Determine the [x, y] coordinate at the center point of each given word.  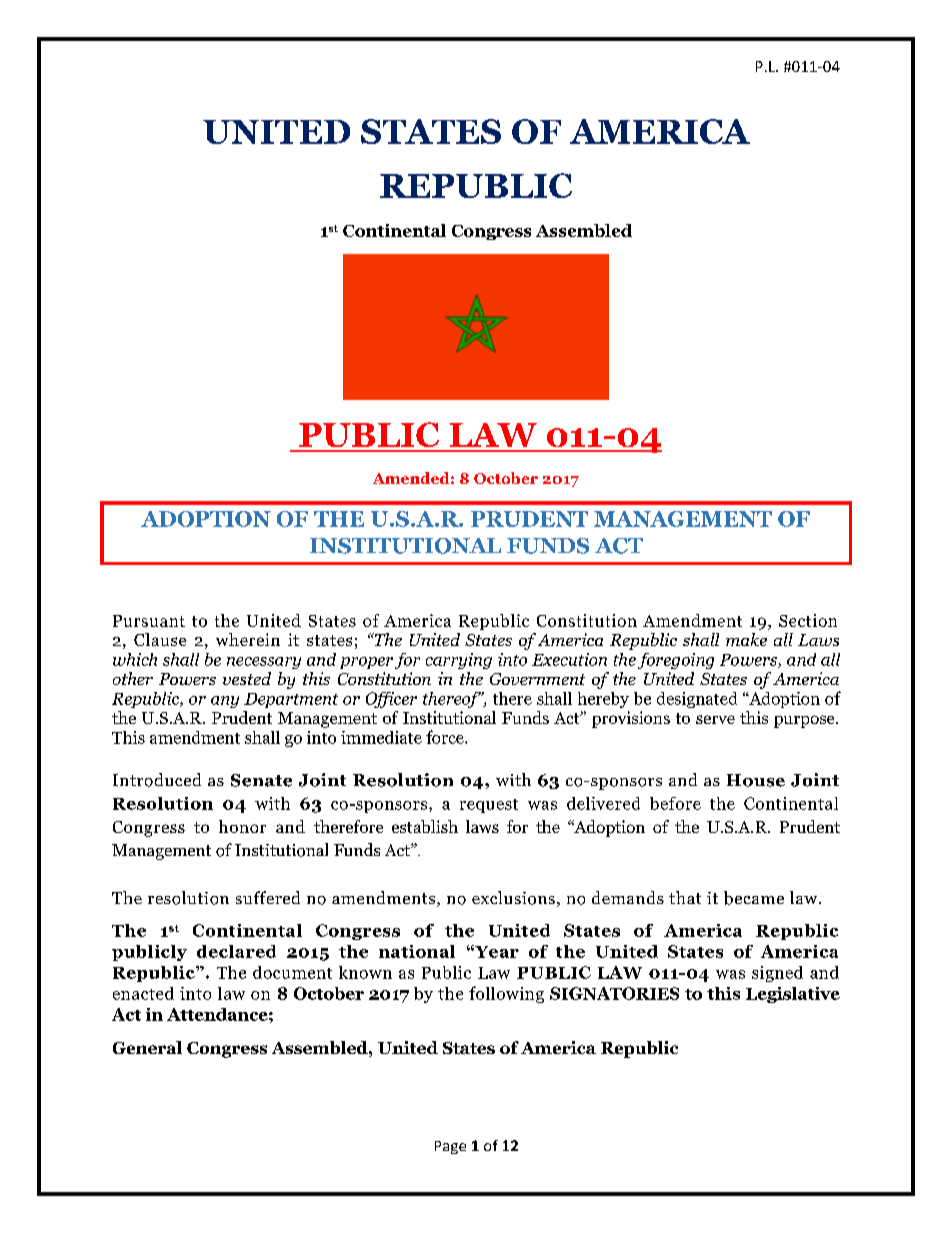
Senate [261, 780]
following [506, 994]
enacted [143, 993]
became [754, 898]
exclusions [513, 898]
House [756, 780]
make [746, 639]
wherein [248, 639]
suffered [268, 897]
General [147, 1047]
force [446, 737]
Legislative [793, 995]
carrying [459, 661]
